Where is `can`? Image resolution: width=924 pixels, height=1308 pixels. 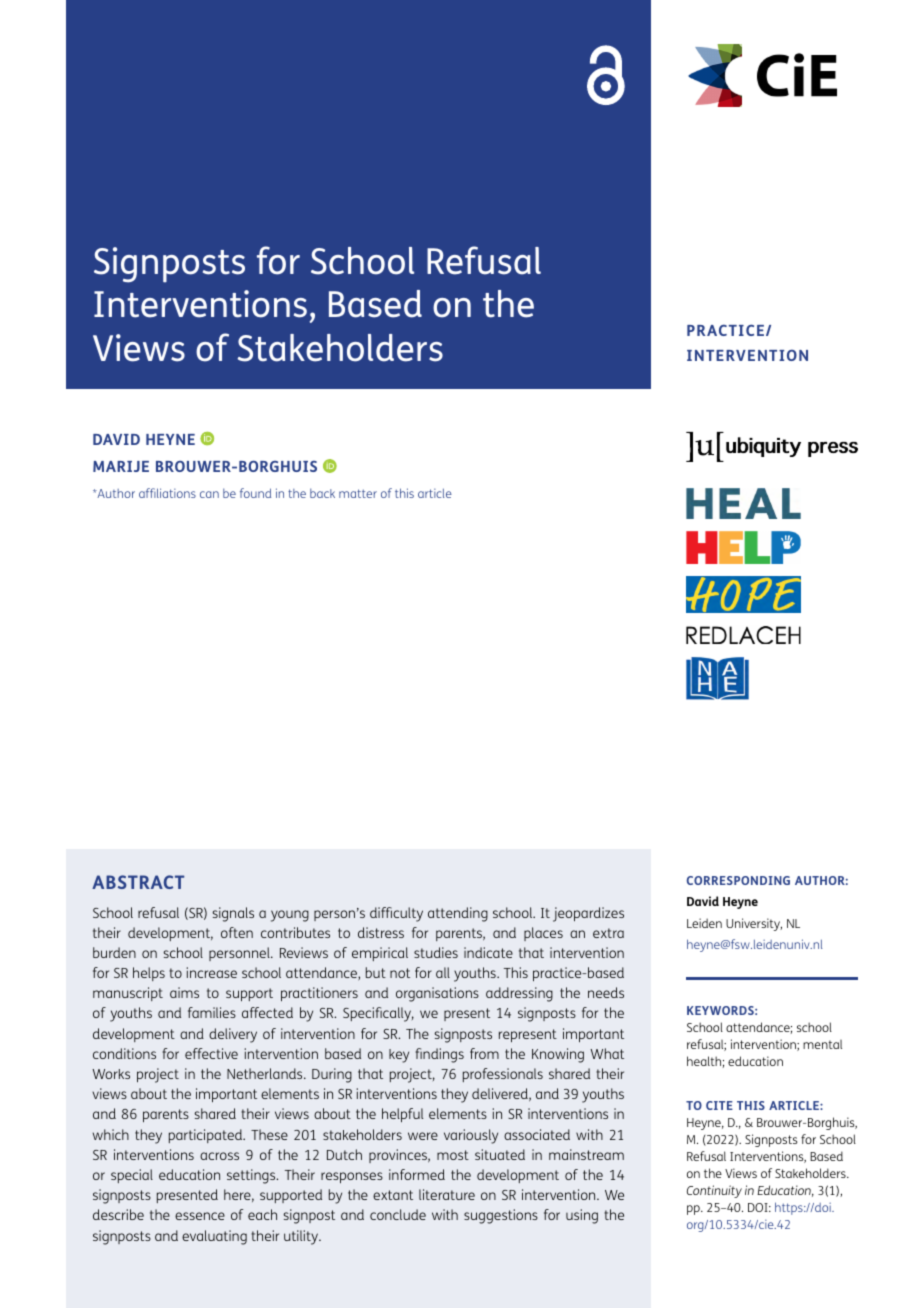 can is located at coordinates (209, 494).
